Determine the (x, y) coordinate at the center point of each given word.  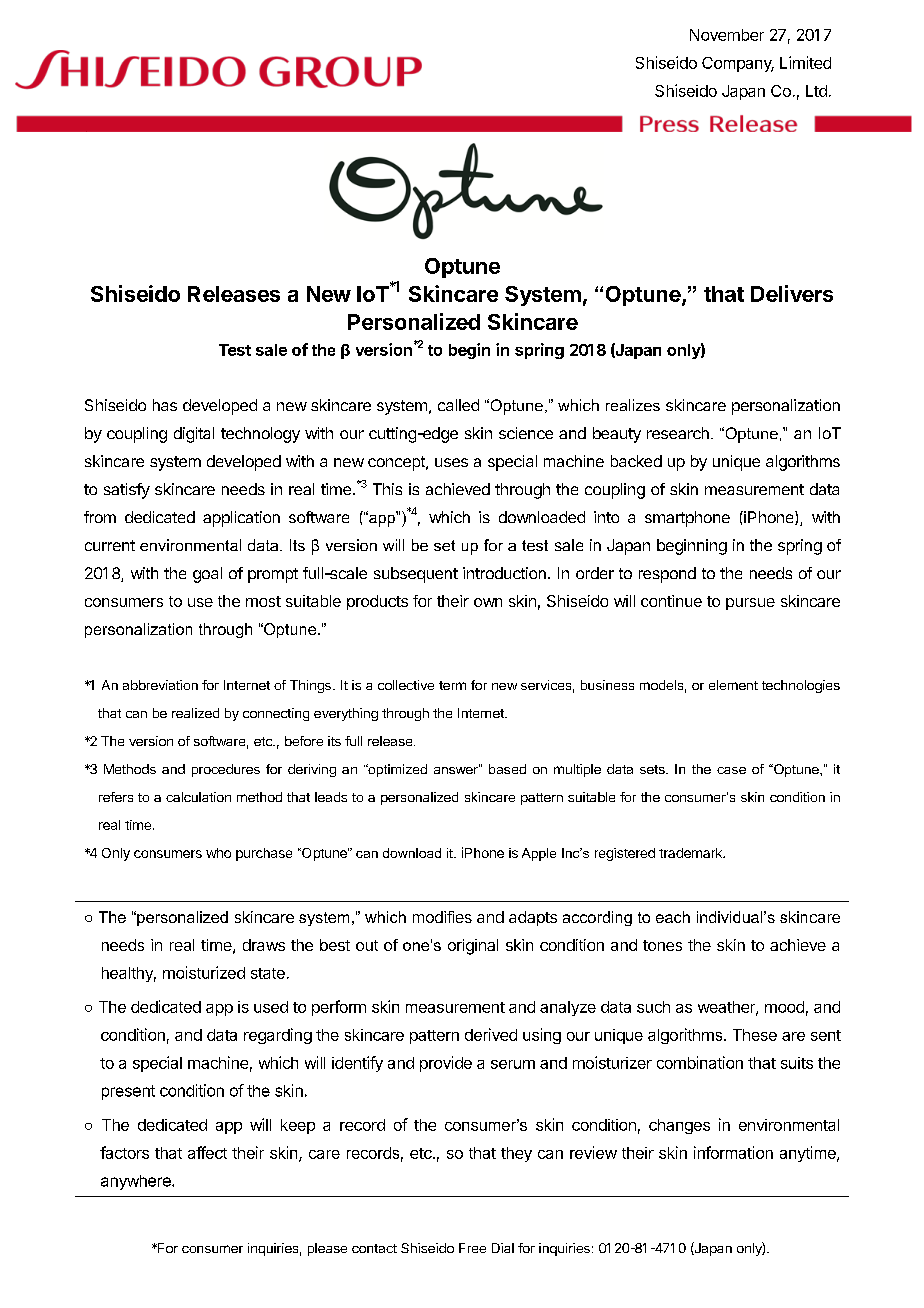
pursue (750, 604)
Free (472, 1248)
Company (738, 64)
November (727, 35)
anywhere (137, 1182)
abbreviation (160, 685)
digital (194, 435)
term (452, 685)
